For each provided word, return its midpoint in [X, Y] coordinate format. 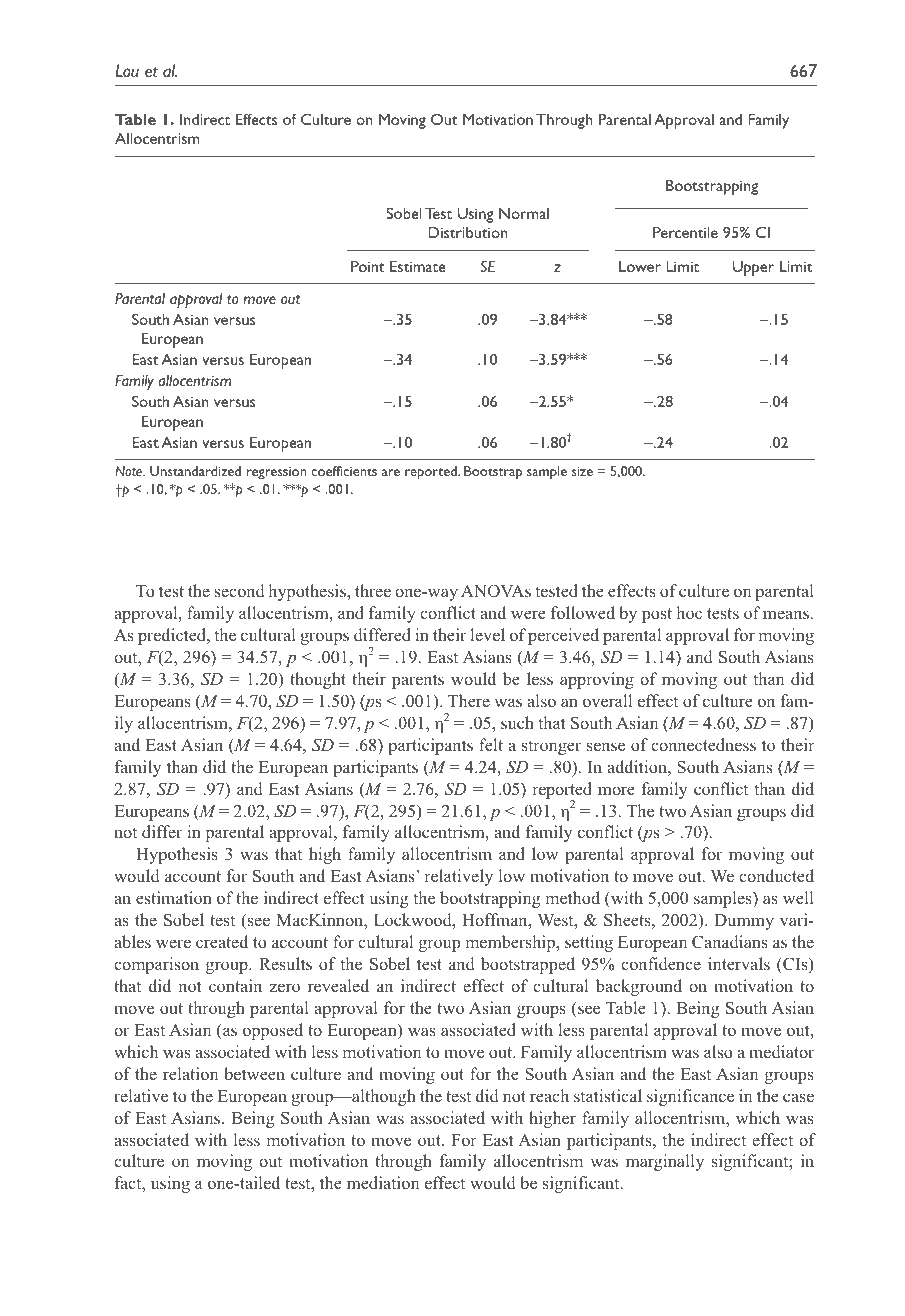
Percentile [685, 232]
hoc [689, 612]
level [487, 634]
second [239, 590]
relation [190, 1073]
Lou [127, 70]
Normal [524, 213]
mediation [383, 1182]
